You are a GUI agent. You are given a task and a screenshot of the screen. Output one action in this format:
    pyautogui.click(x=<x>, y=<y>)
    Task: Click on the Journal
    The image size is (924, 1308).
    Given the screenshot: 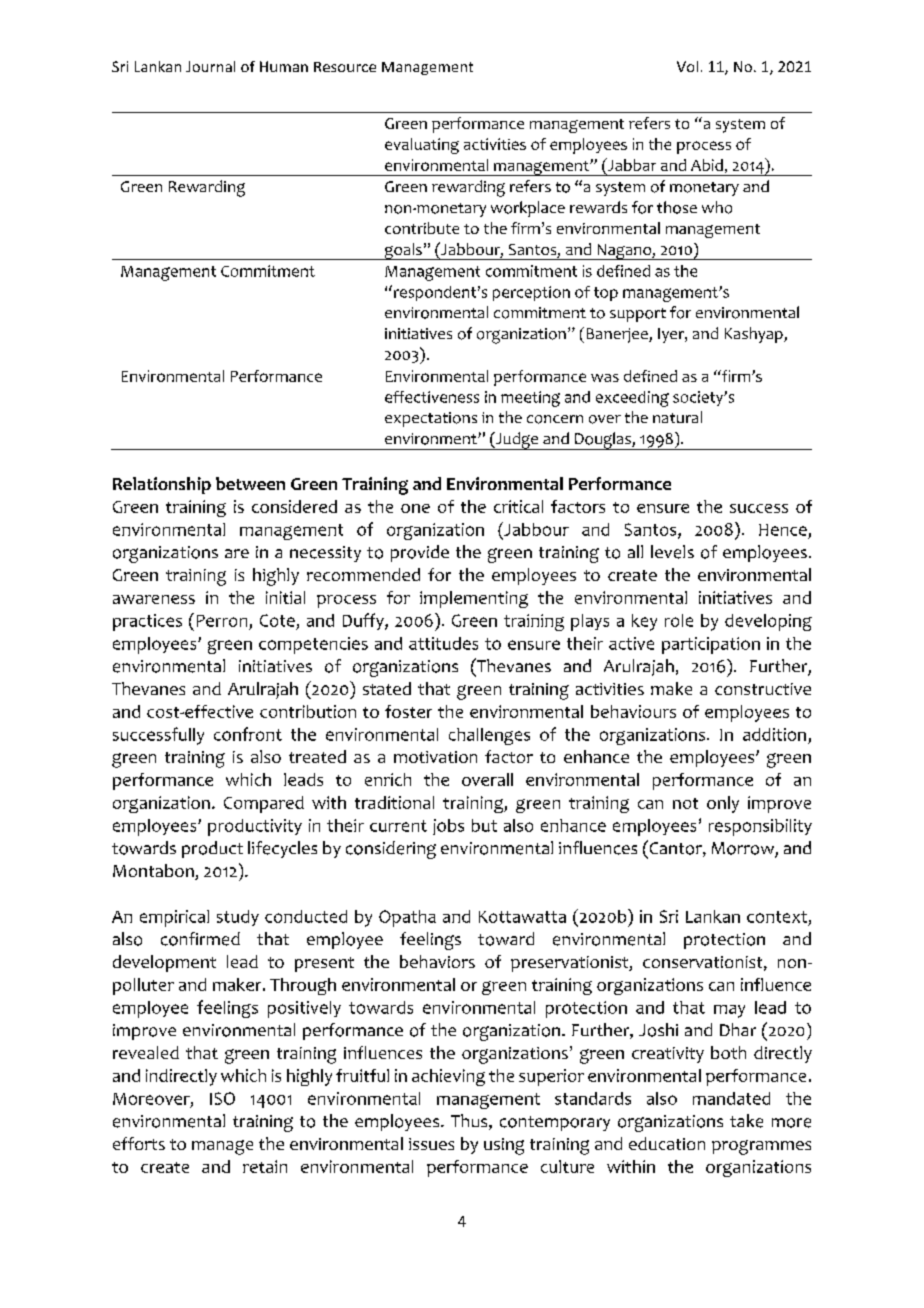 What is the action you would take?
    pyautogui.click(x=210, y=66)
